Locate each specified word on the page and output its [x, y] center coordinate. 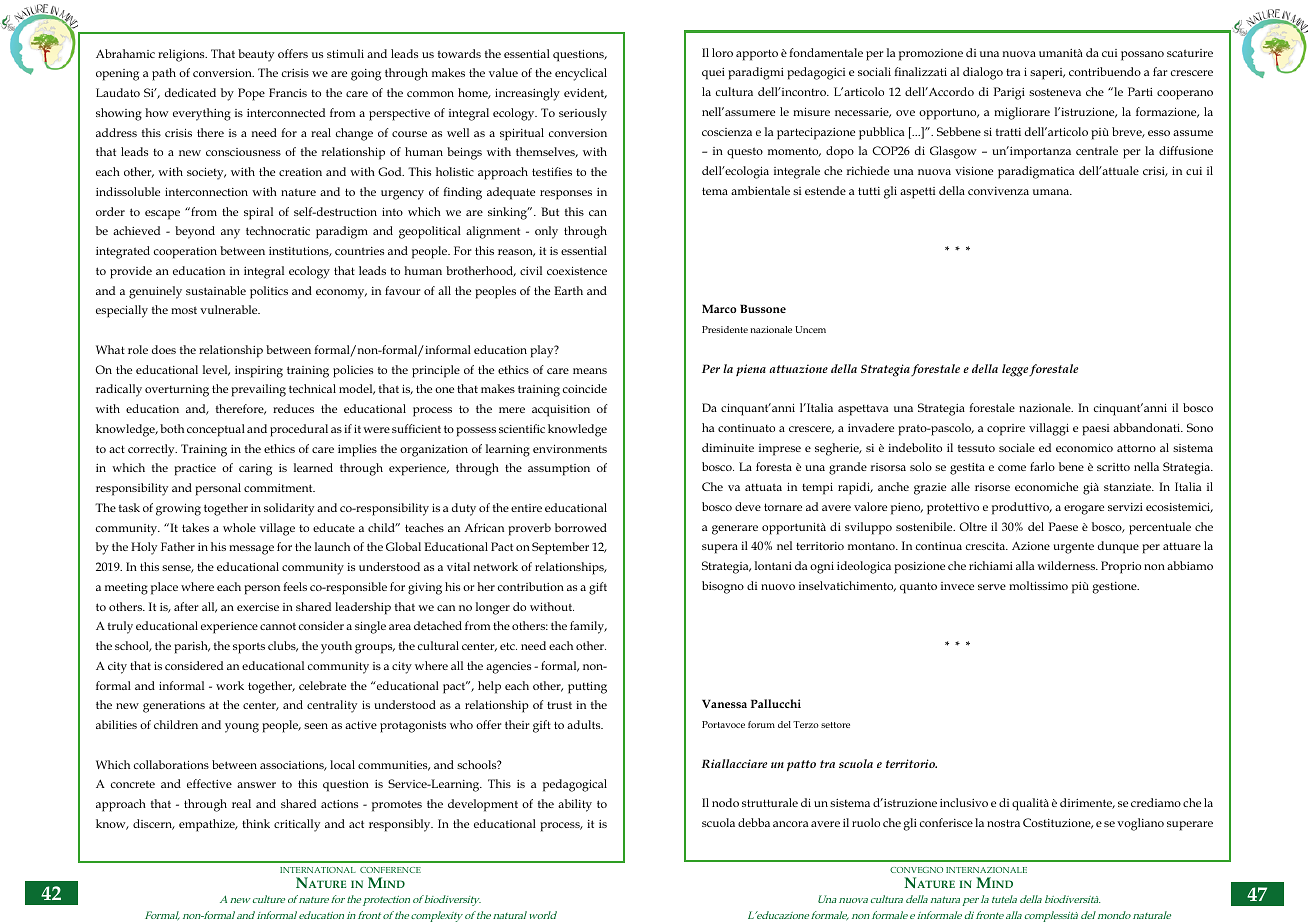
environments [570, 449]
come [1012, 468]
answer [256, 785]
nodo [725, 802]
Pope [251, 94]
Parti [1140, 91]
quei [713, 74]
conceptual [216, 430]
